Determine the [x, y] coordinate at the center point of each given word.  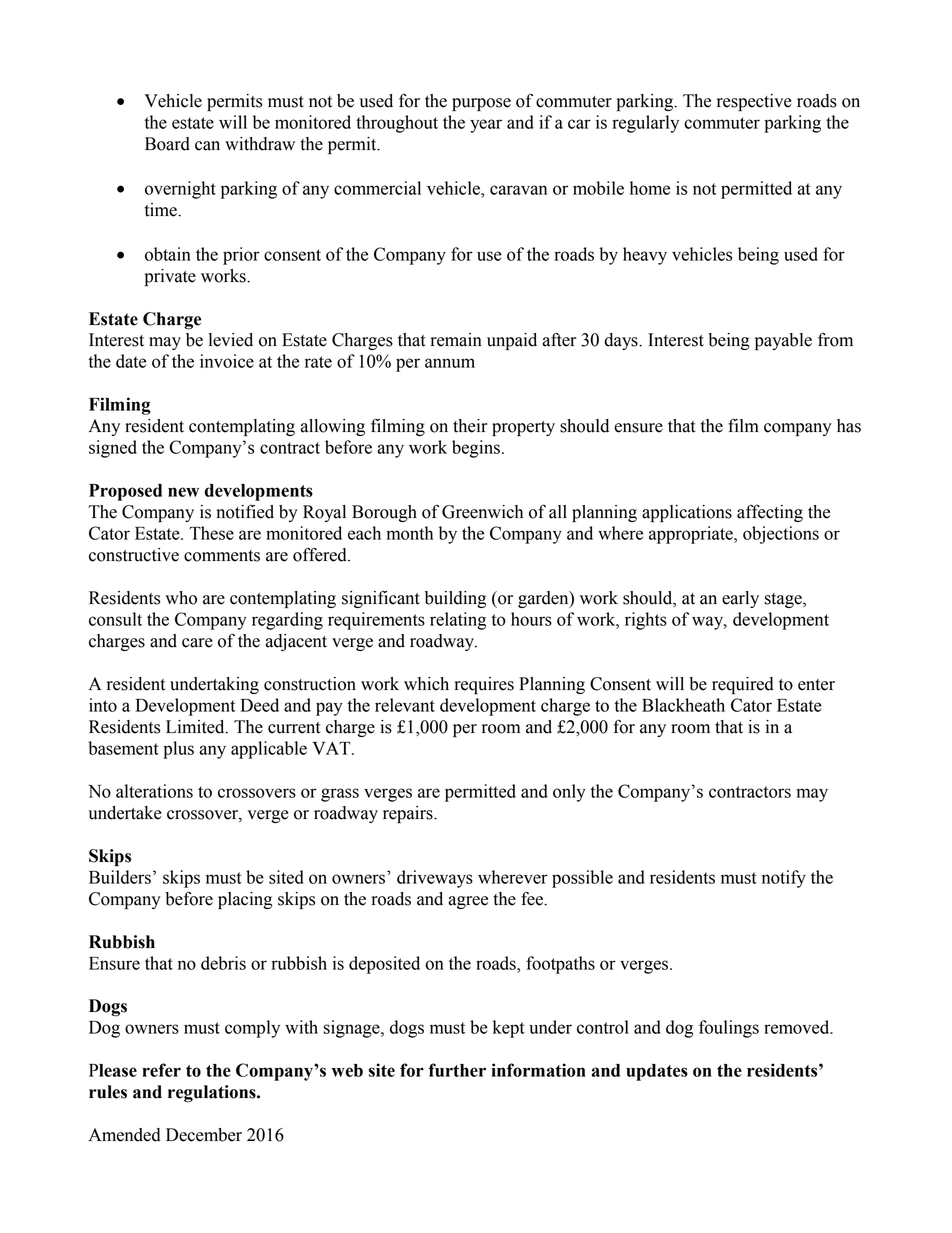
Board [167, 144]
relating [458, 621]
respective [754, 102]
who [181, 598]
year [486, 126]
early [740, 599]
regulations [213, 1094]
